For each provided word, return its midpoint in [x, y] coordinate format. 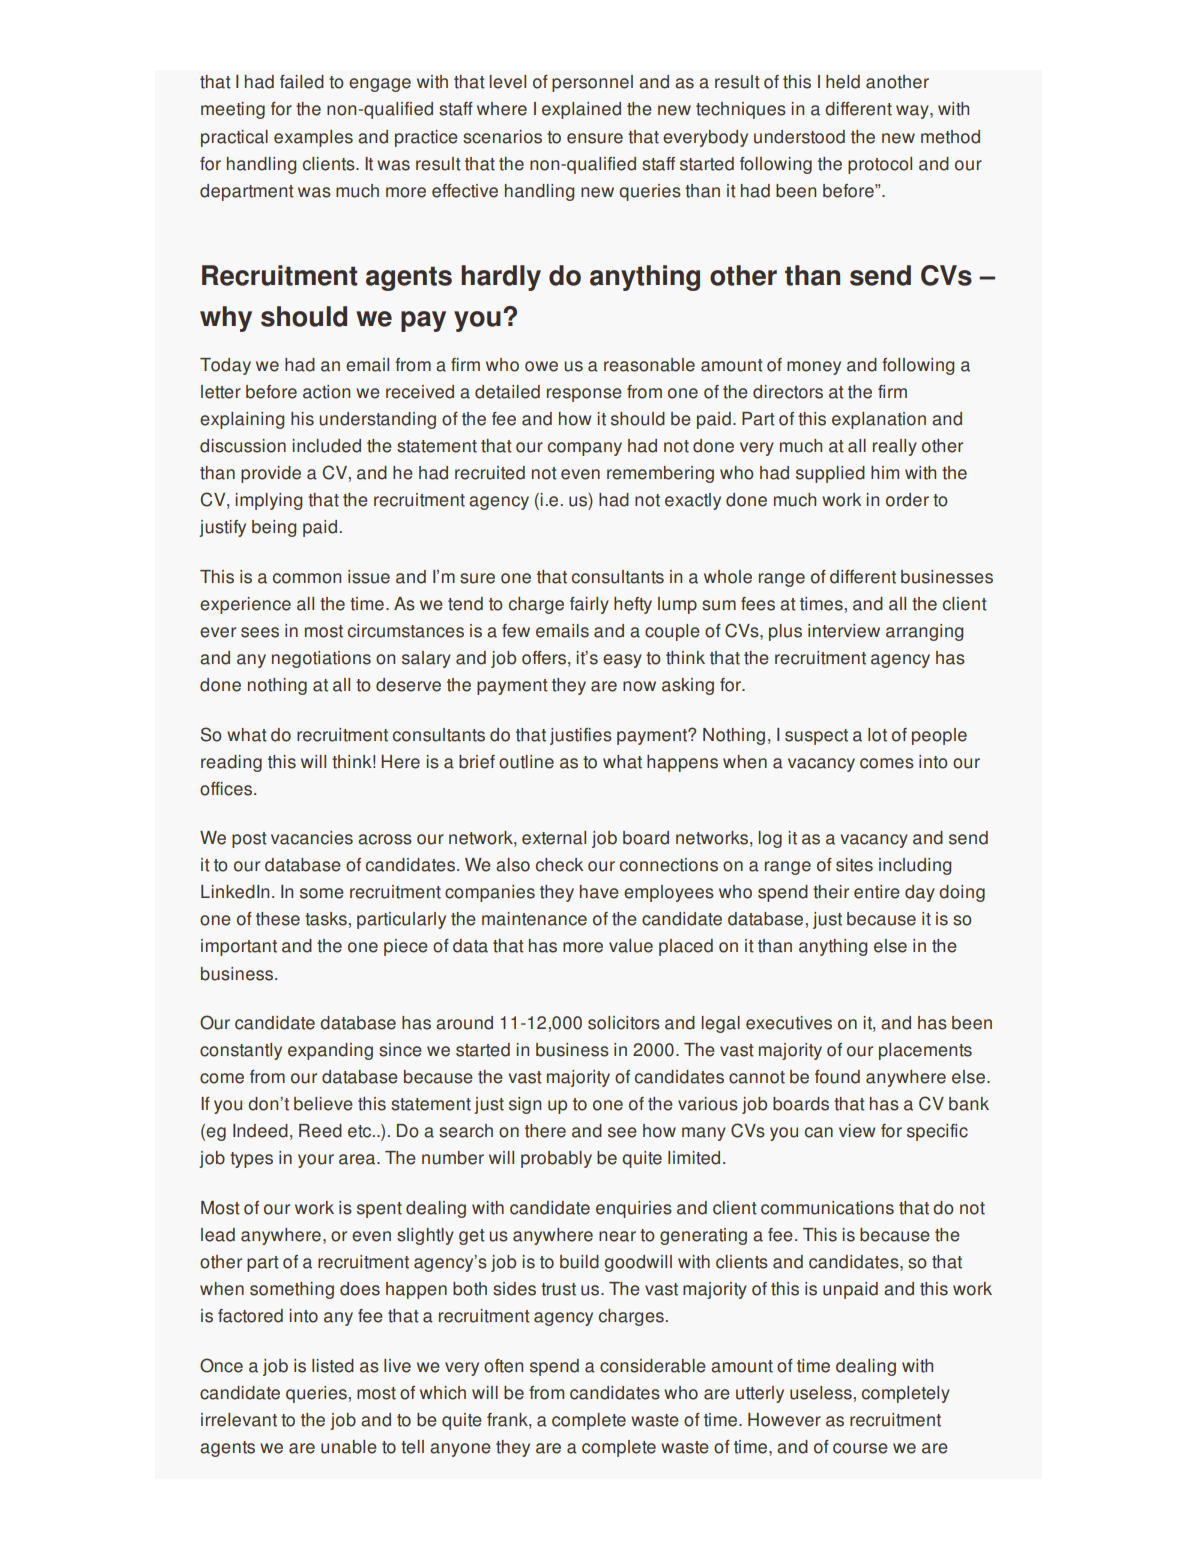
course [860, 1448]
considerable [653, 1366]
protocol [880, 165]
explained [581, 110]
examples [313, 138]
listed [333, 1366]
